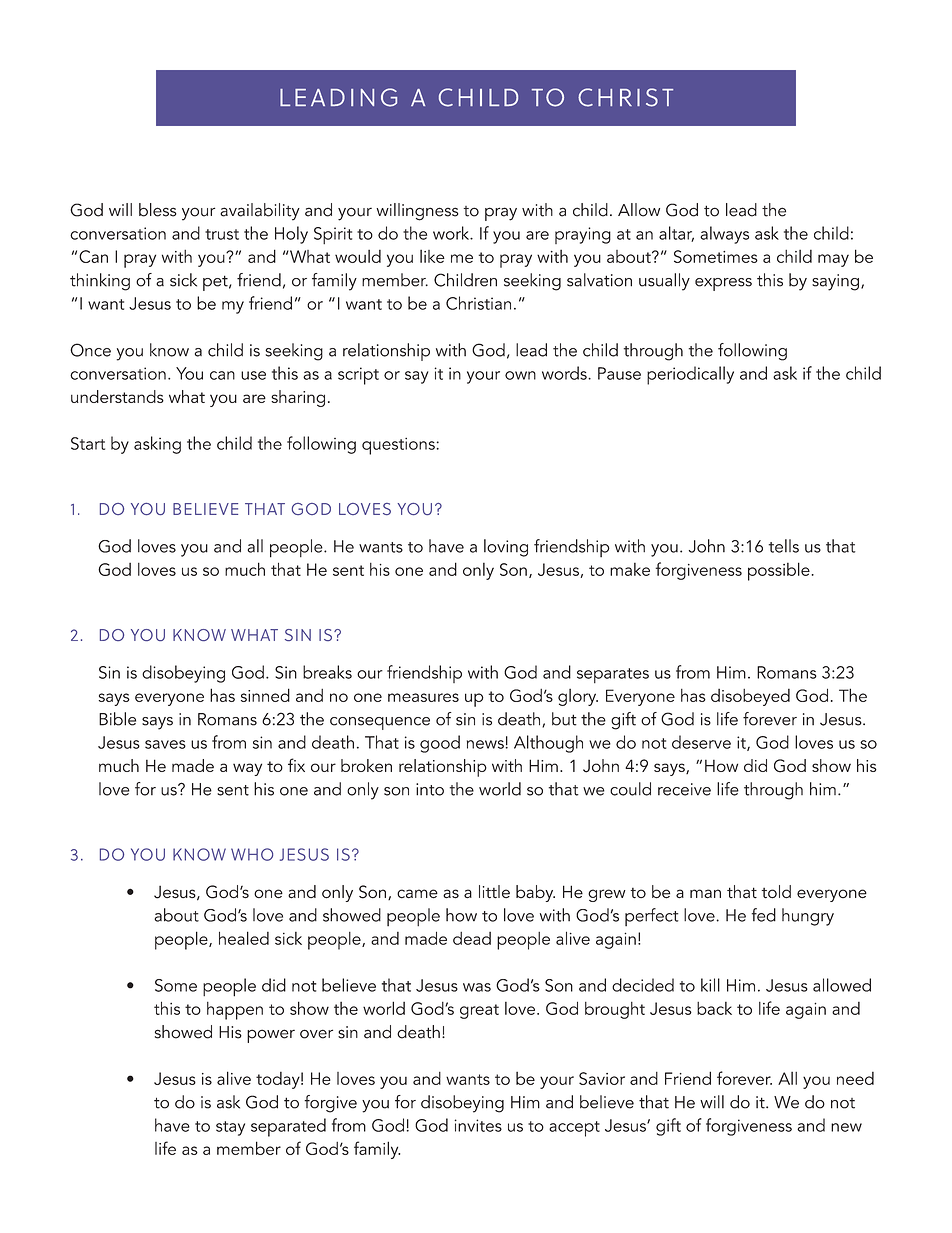 The width and height of the document is (952, 1233). What do you see at coordinates (222, 234) in the document?
I see `trust` at bounding box center [222, 234].
